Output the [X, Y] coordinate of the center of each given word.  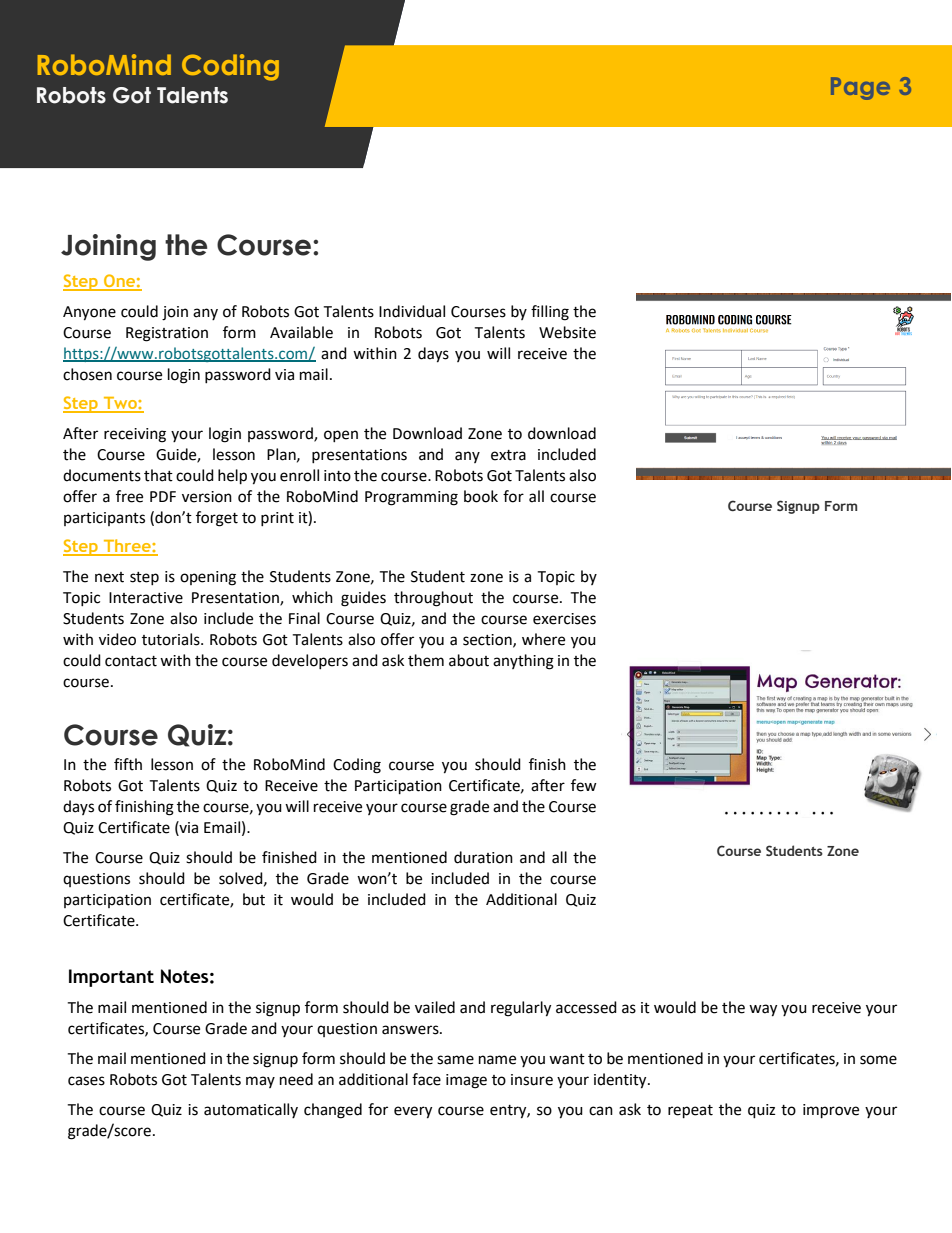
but [254, 899]
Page [860, 88]
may [260, 1082]
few [584, 785]
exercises [564, 619]
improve [831, 1111]
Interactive [146, 598]
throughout [433, 599]
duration [483, 857]
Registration [167, 334]
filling [550, 313]
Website [567, 332]
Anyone [89, 313]
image [466, 1081]
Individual [412, 311]
